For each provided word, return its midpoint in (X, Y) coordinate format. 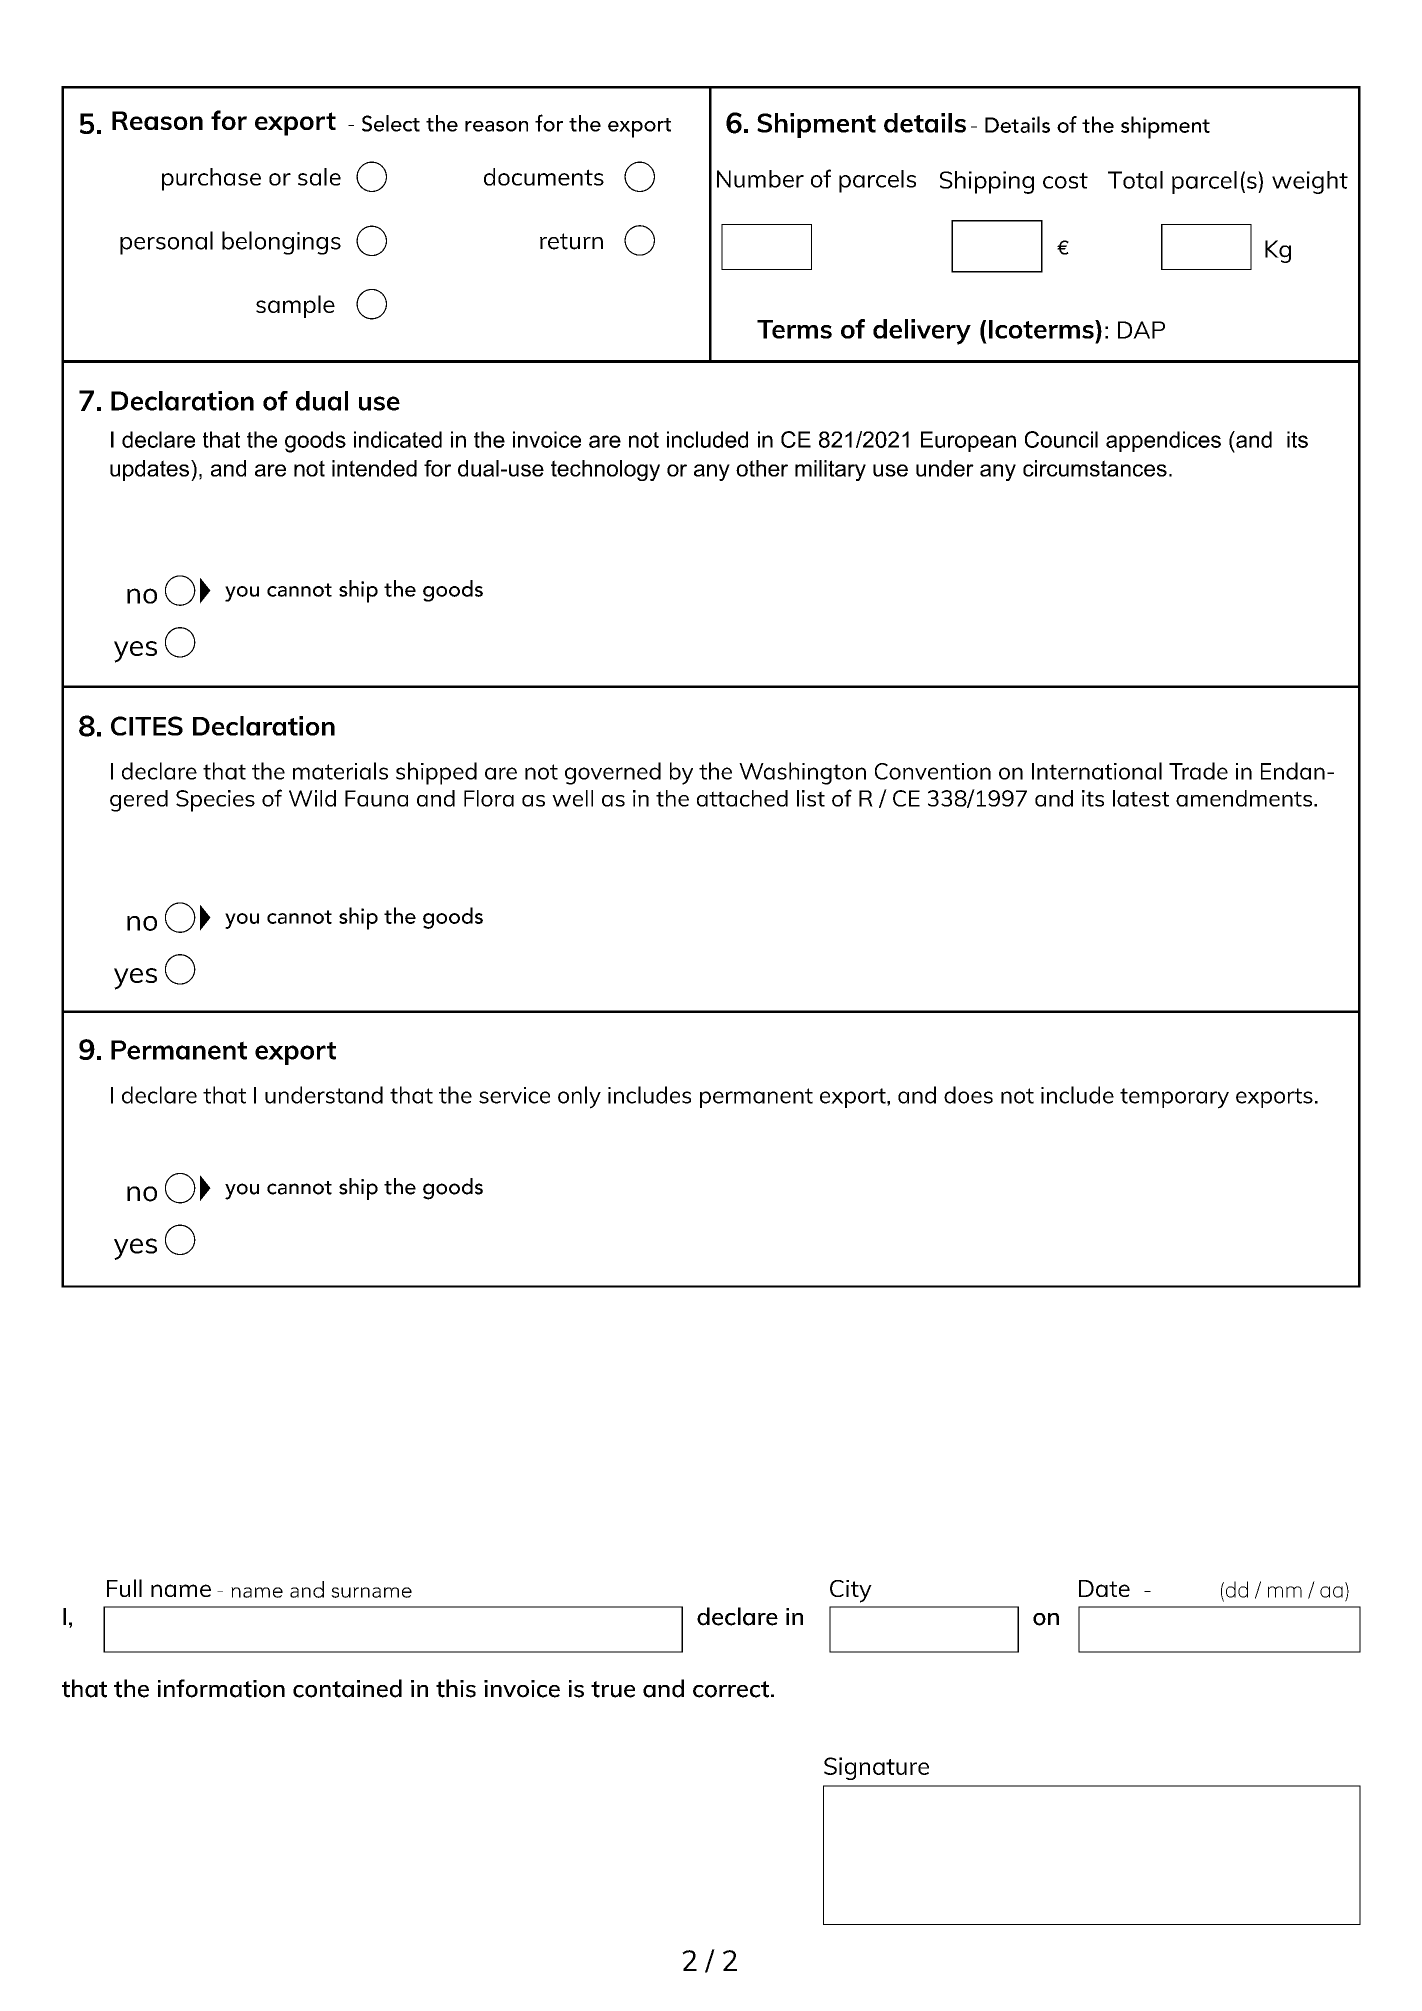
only (579, 1097)
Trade (1198, 771)
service (514, 1095)
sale (319, 177)
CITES (147, 726)
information (221, 1688)
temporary (1174, 1098)
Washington (802, 773)
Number (760, 179)
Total (1135, 180)
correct (732, 1689)
